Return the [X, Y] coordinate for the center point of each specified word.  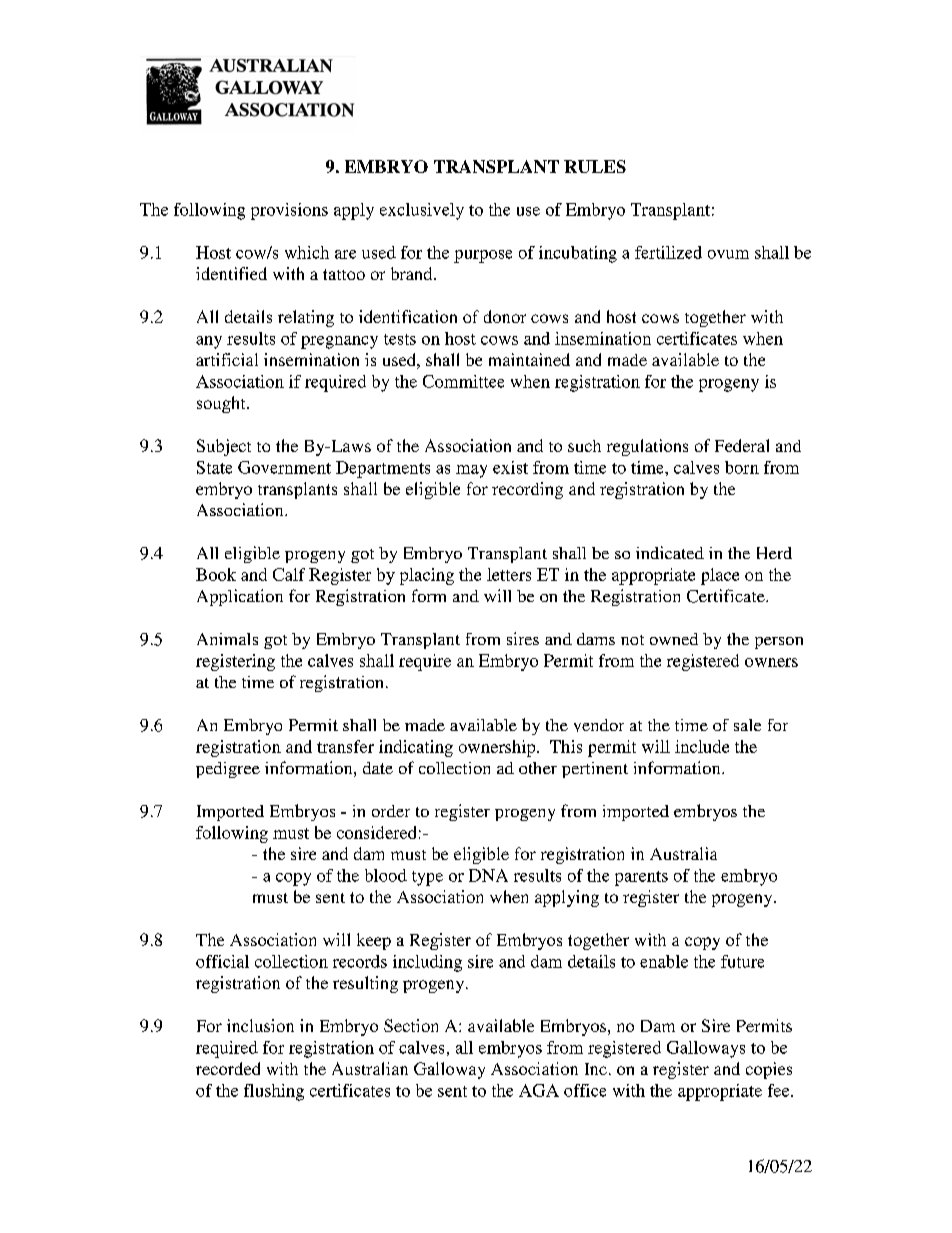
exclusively [422, 211]
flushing [274, 1092]
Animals [227, 639]
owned [674, 639]
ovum [728, 254]
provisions [289, 211]
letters [509, 574]
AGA [539, 1090]
